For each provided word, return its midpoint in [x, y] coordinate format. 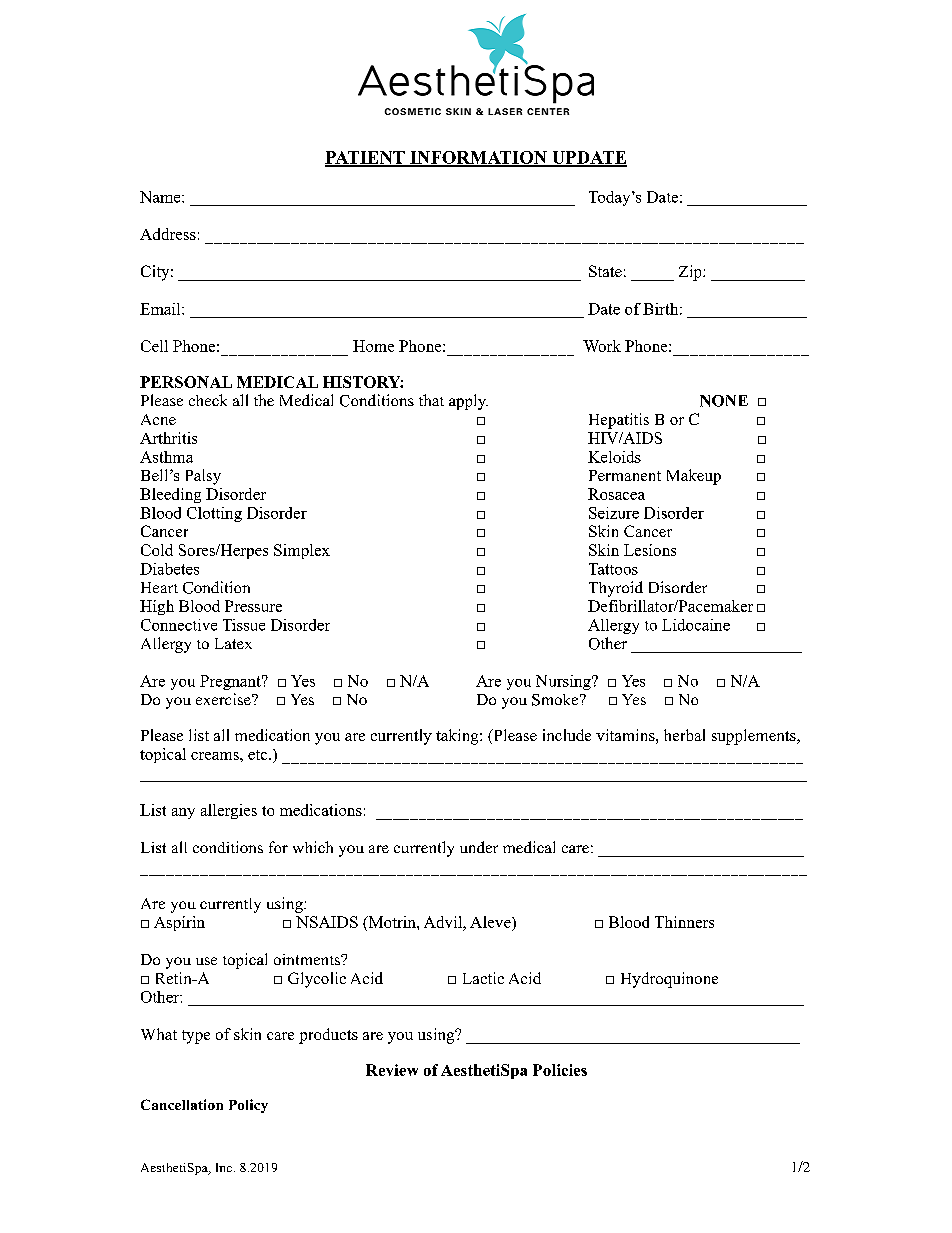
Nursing [564, 682]
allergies [229, 811]
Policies [560, 1070]
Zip [691, 273]
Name [161, 197]
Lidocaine [696, 625]
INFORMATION [478, 158]
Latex [233, 643]
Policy [248, 1106]
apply [468, 402]
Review [392, 1070]
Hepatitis [619, 421]
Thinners [684, 922]
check [208, 400]
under [479, 847]
